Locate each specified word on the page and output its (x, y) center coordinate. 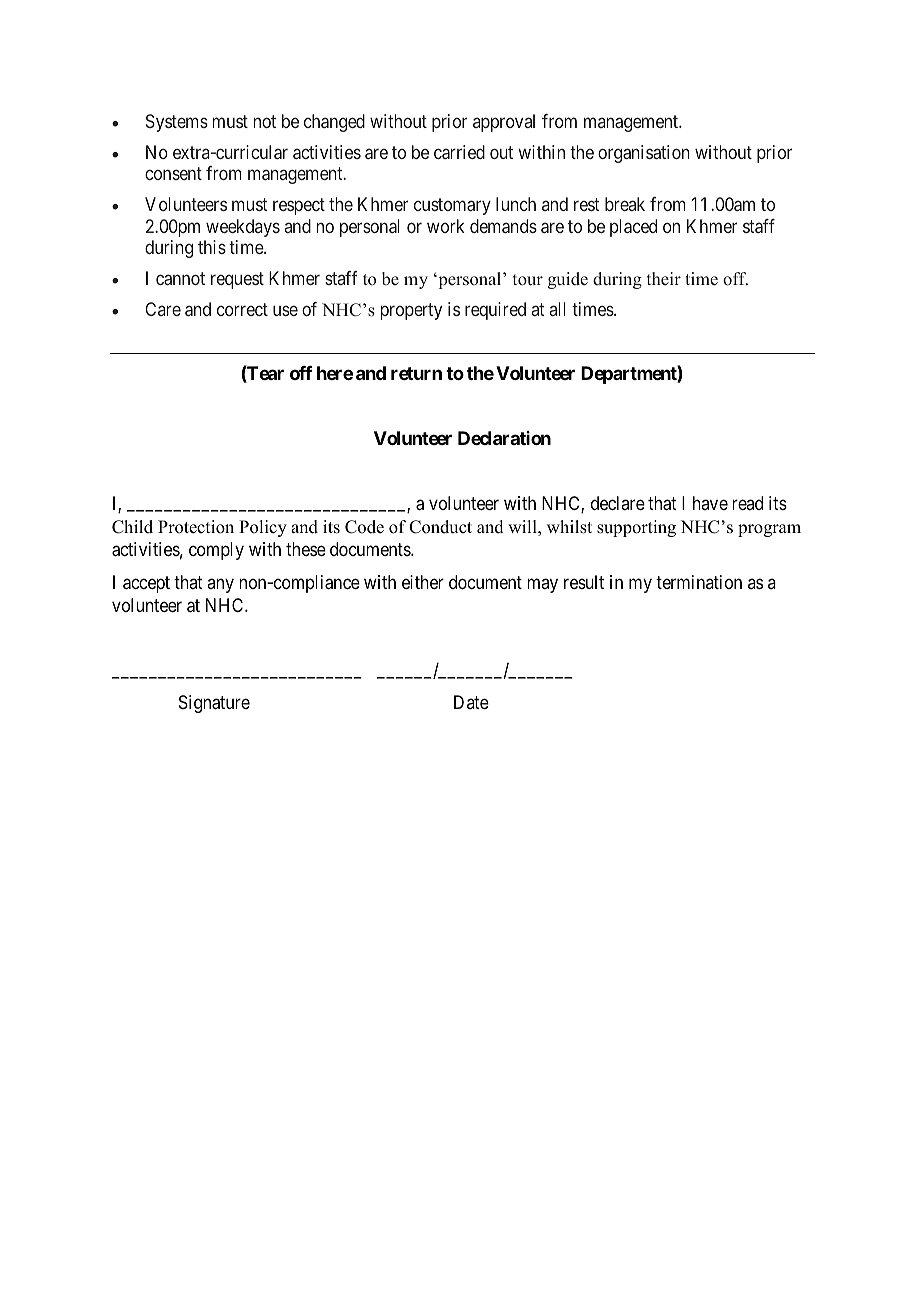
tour (528, 280)
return (416, 373)
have (710, 503)
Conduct (440, 527)
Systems (177, 123)
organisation (644, 154)
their (664, 278)
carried (459, 152)
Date (471, 702)
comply (216, 551)
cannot (180, 278)
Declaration (504, 438)
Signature (214, 704)
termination (699, 582)
